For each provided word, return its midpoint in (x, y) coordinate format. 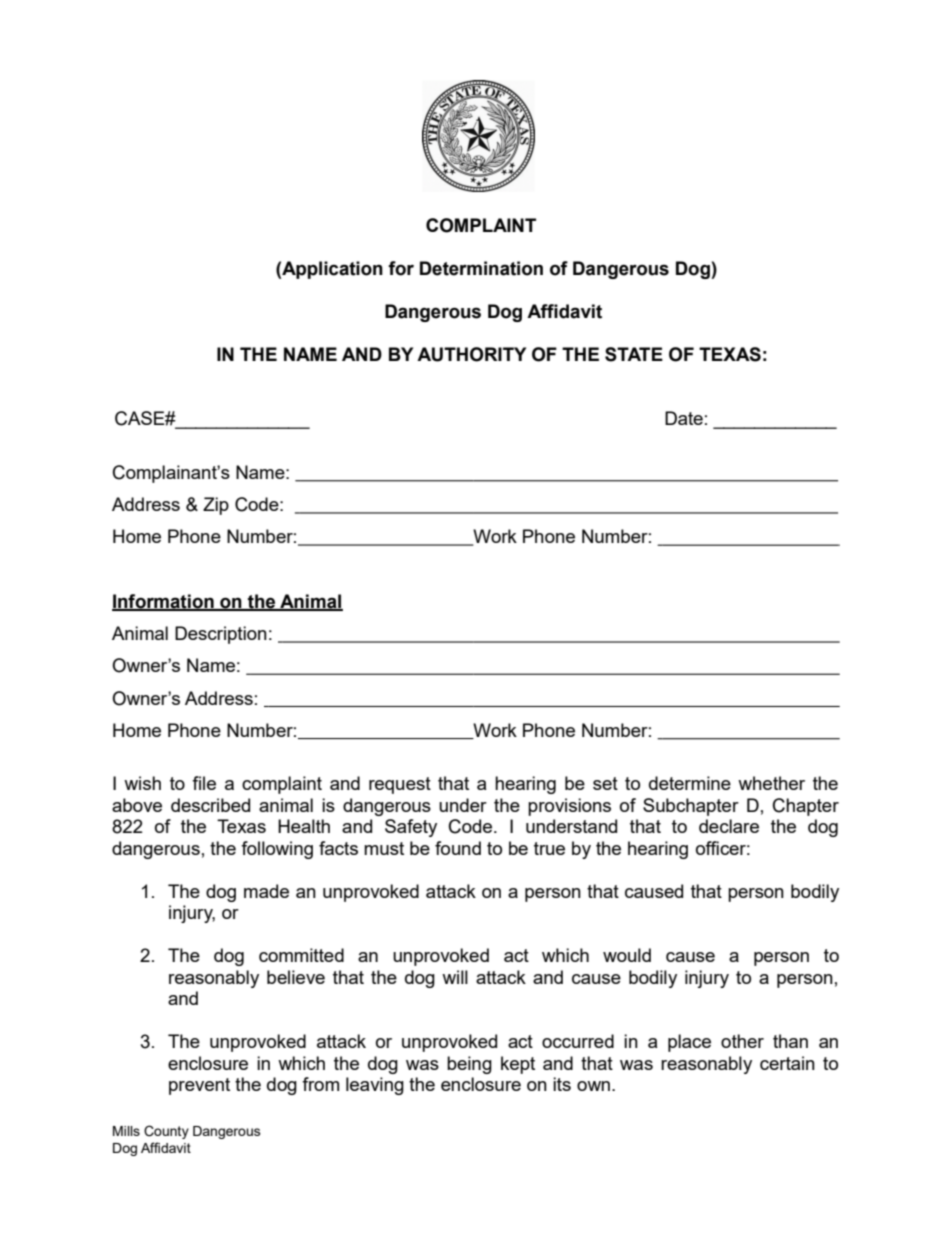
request (400, 785)
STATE (634, 354)
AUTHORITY (471, 354)
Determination (481, 268)
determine (690, 783)
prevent (199, 1086)
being (469, 1065)
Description (221, 635)
